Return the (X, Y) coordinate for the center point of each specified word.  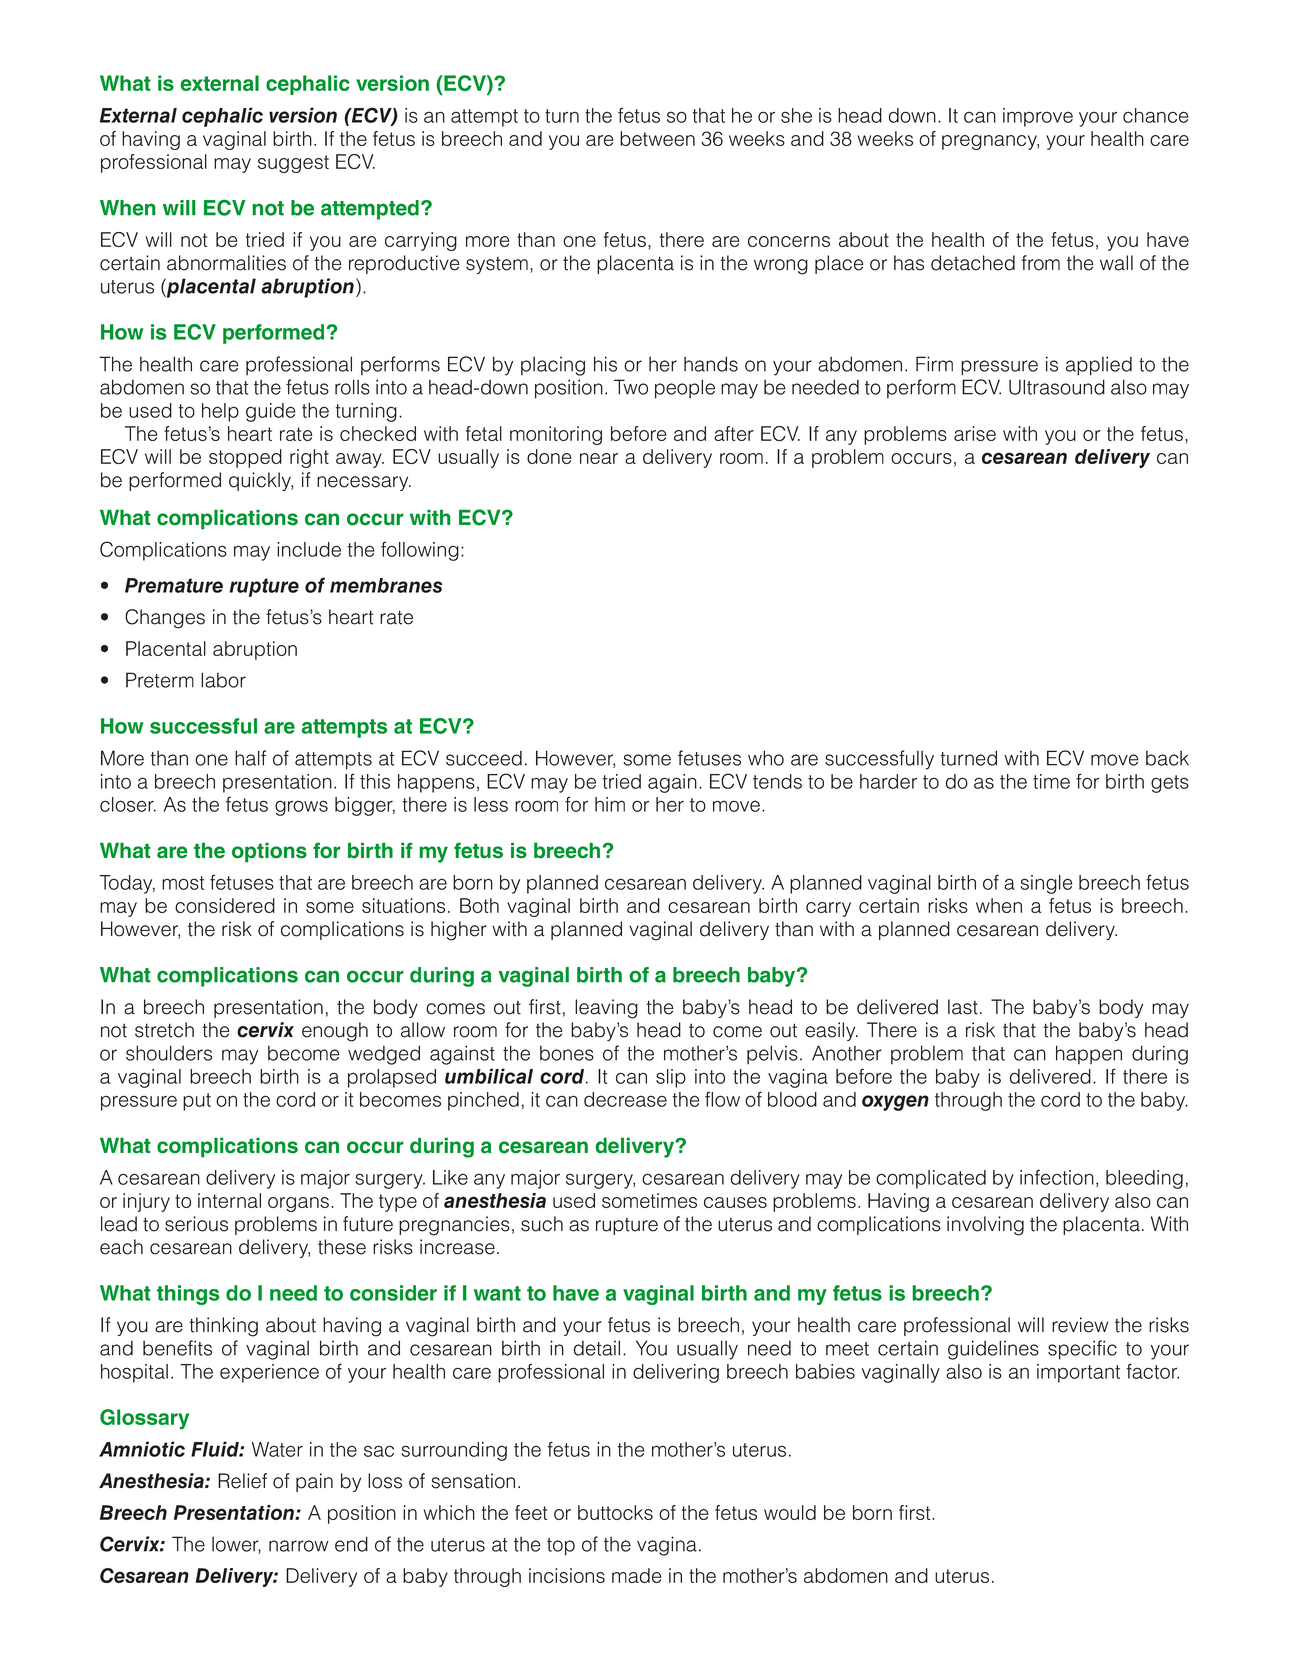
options (269, 852)
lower (236, 1545)
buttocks (615, 1512)
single (1046, 884)
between (657, 138)
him (610, 804)
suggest (293, 164)
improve (1038, 117)
